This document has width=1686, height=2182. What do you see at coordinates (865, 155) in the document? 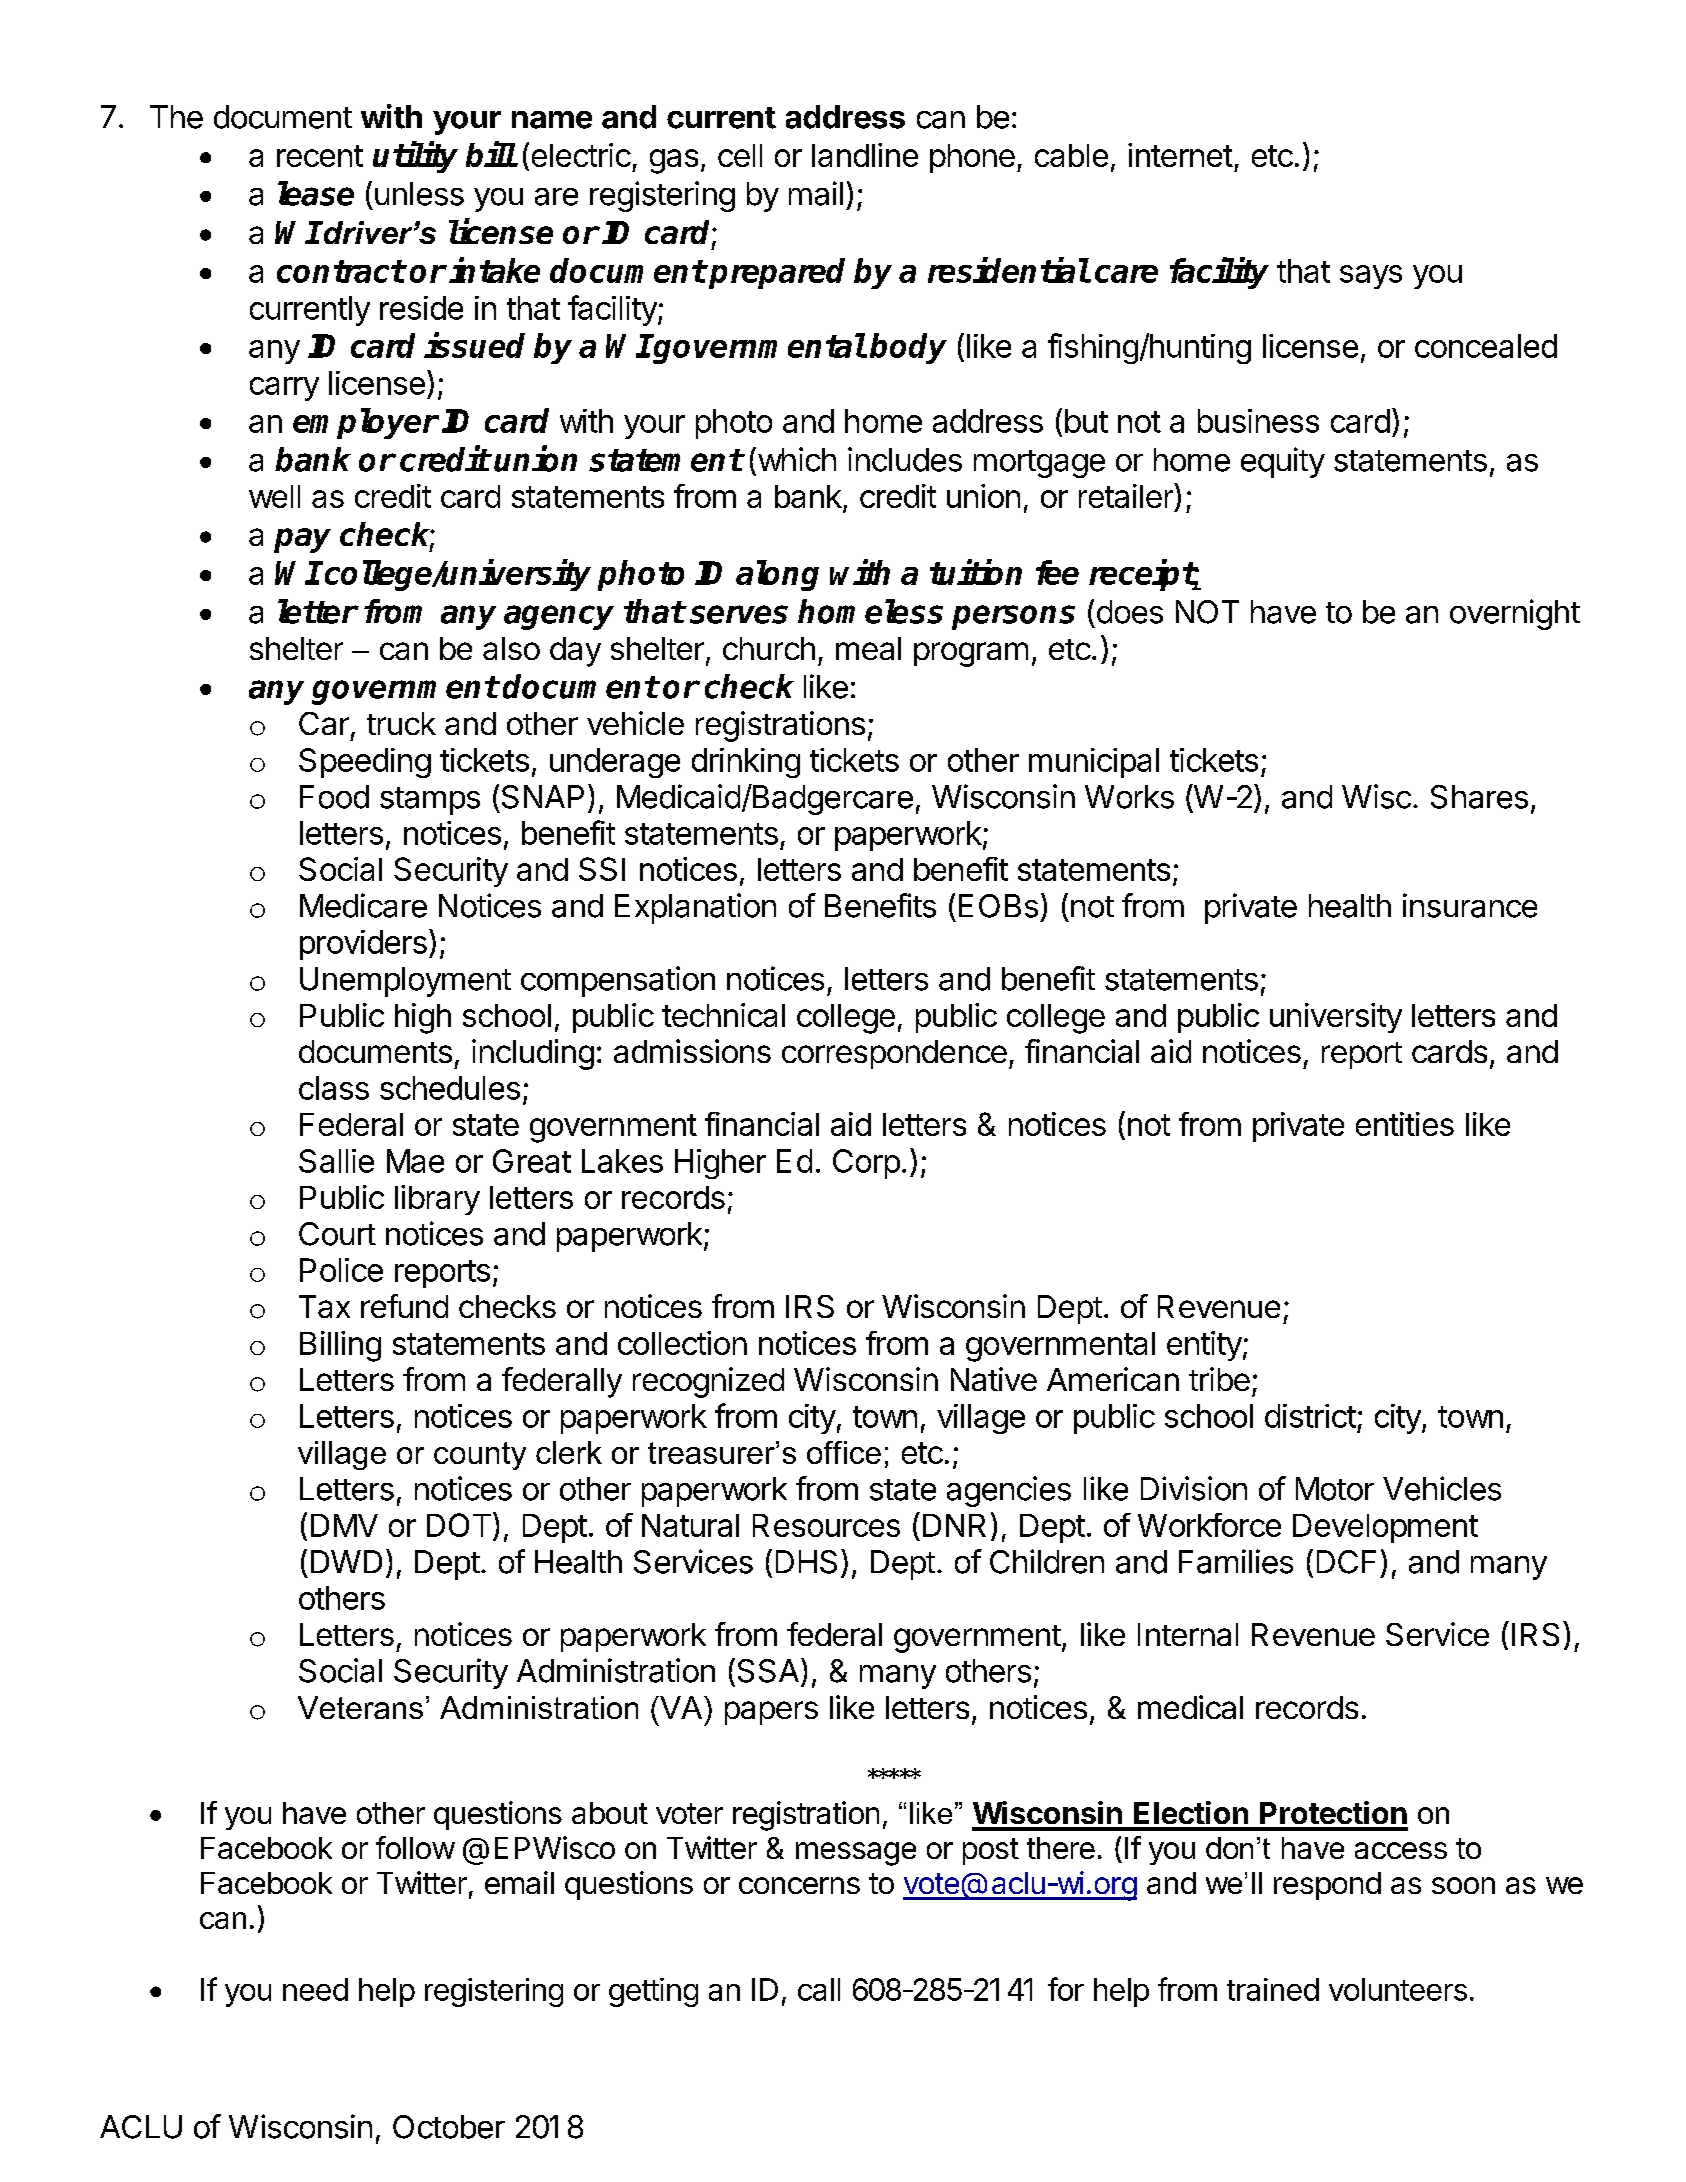
I see `landline` at bounding box center [865, 155].
